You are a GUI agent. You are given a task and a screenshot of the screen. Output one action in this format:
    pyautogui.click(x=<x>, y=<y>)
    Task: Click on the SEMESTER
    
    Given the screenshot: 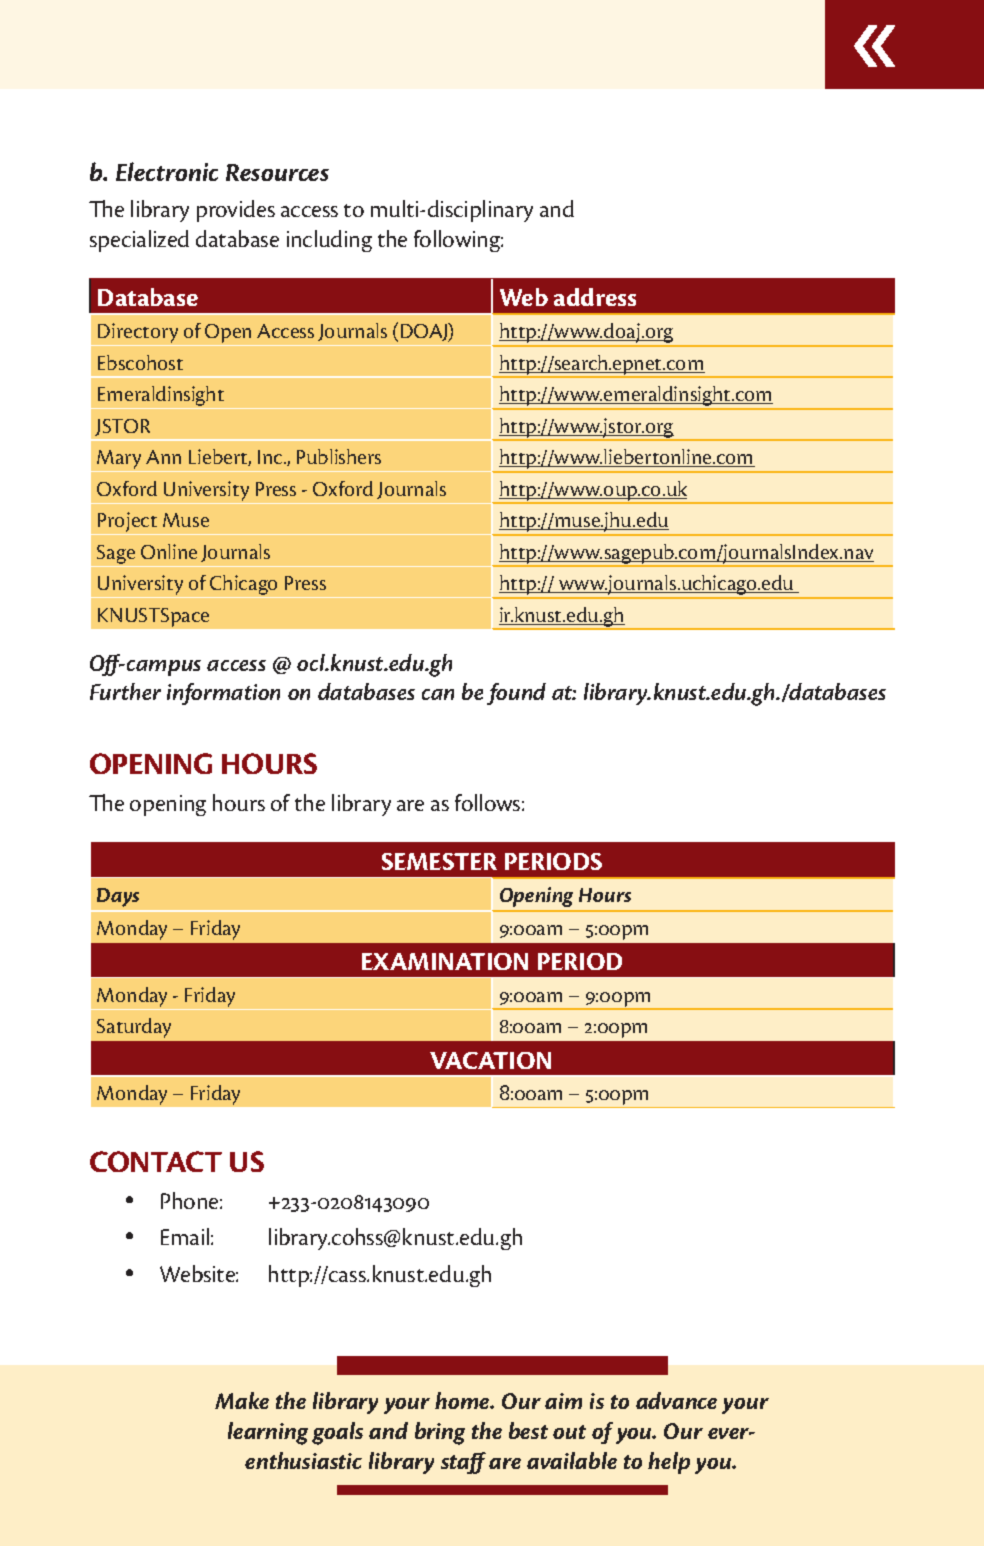 What is the action you would take?
    pyautogui.click(x=439, y=861)
